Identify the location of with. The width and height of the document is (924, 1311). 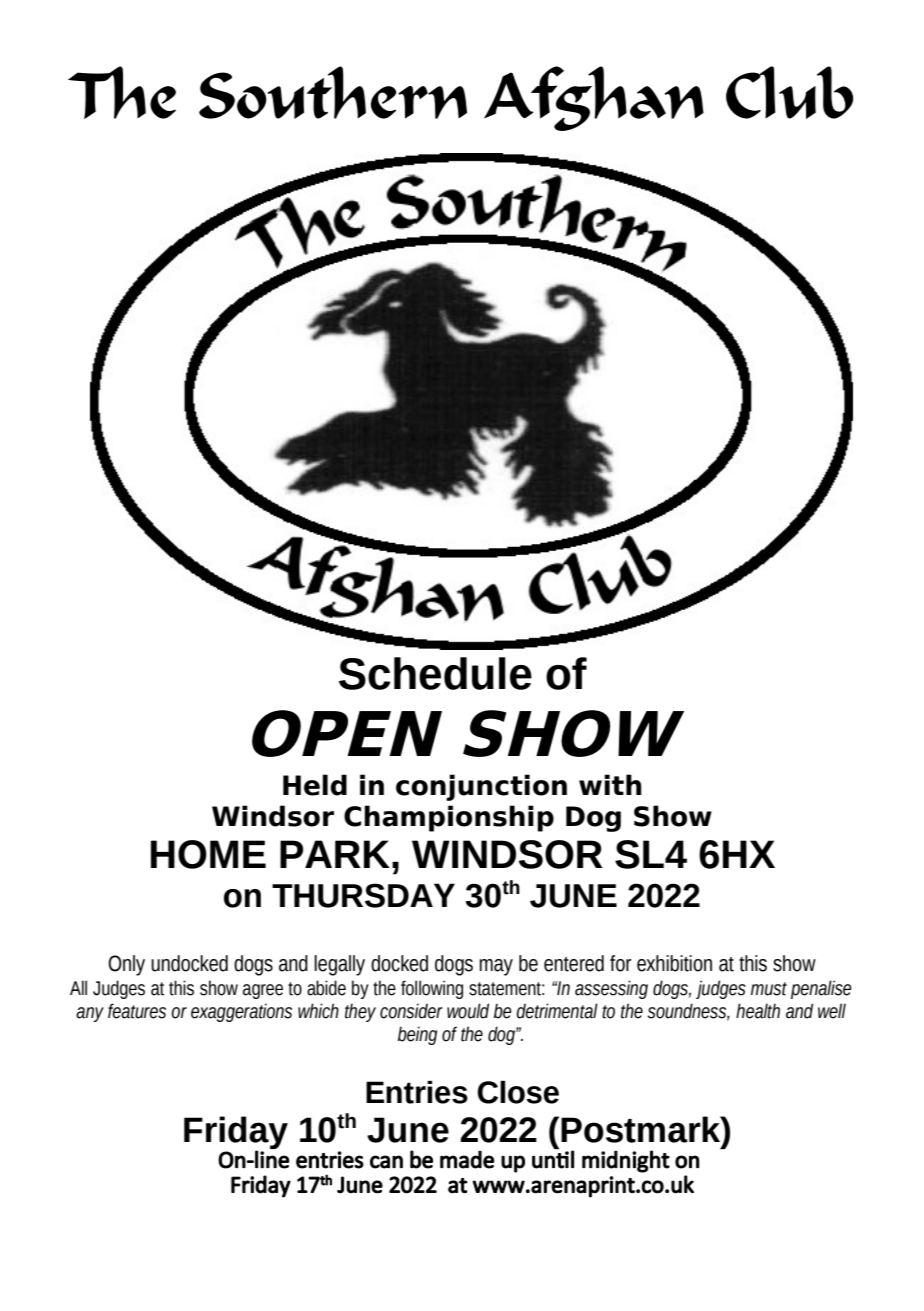
(610, 784).
